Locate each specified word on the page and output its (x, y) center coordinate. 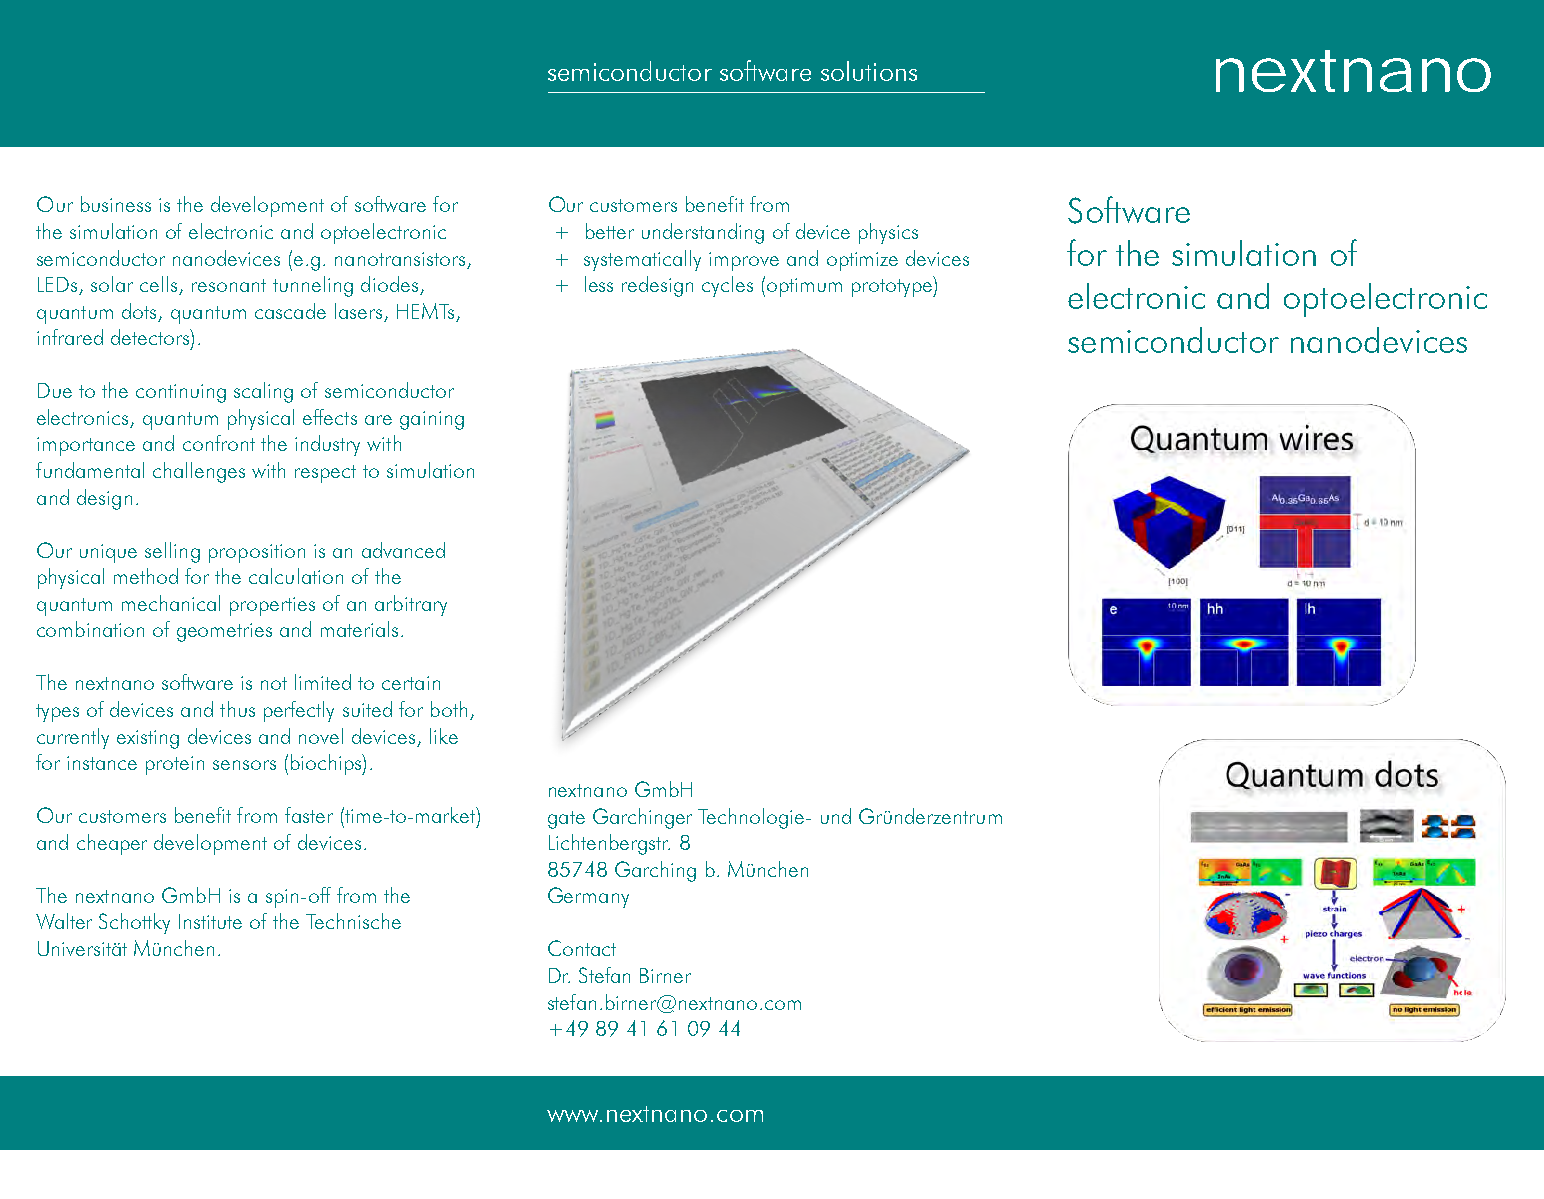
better (610, 231)
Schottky (134, 923)
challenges (199, 472)
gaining (432, 420)
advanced (403, 550)
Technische (353, 921)
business (116, 204)
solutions (869, 71)
